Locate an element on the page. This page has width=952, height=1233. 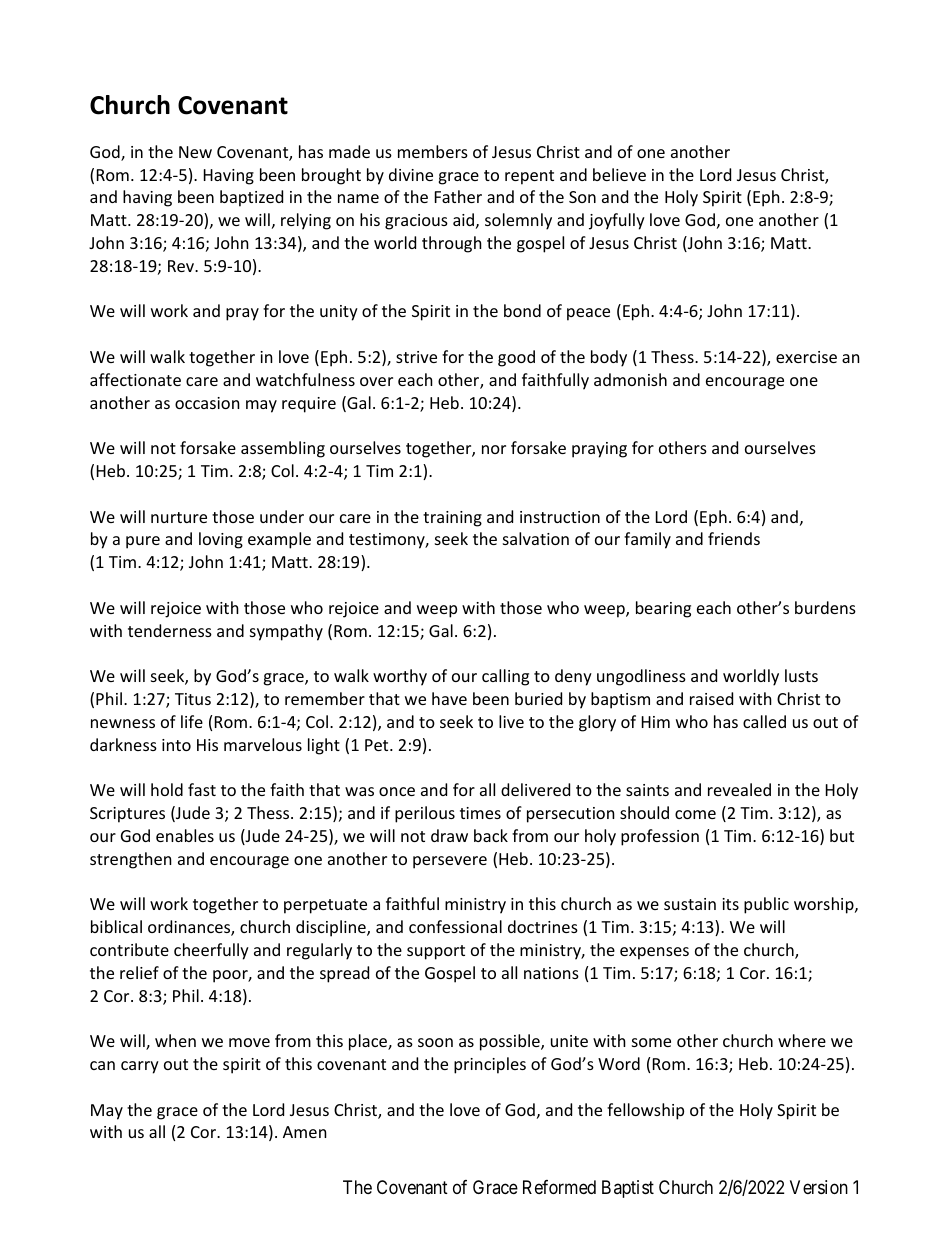
Version is located at coordinates (819, 1187).
